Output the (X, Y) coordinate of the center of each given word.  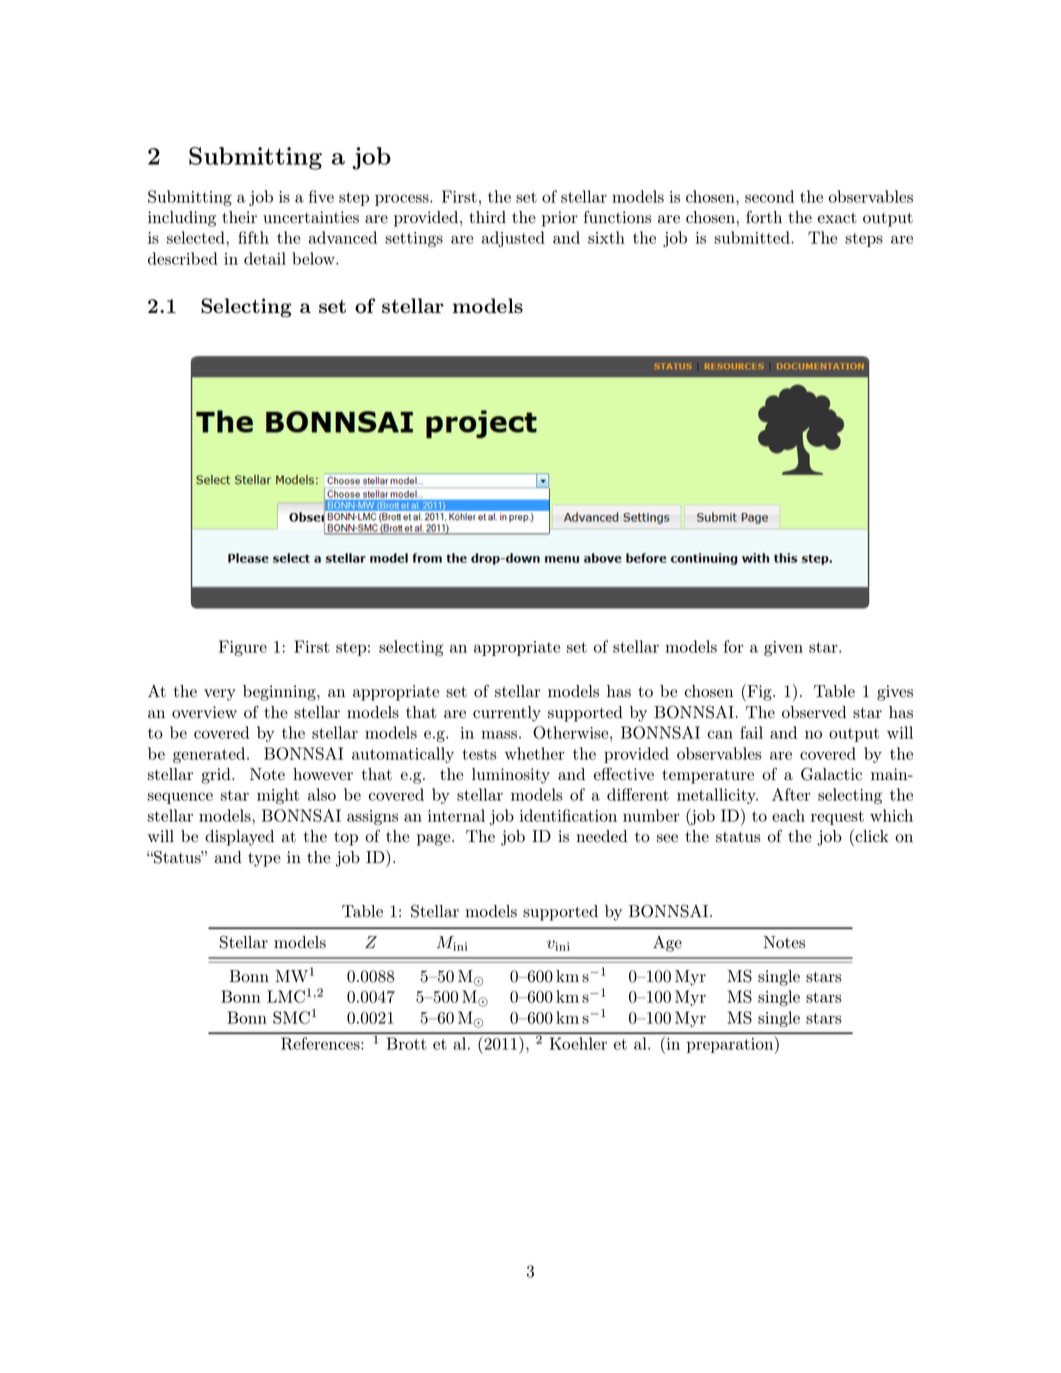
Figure (243, 648)
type (264, 859)
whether (534, 753)
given (783, 648)
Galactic (831, 774)
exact (837, 218)
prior (560, 219)
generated (210, 755)
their (239, 217)
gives (895, 693)
